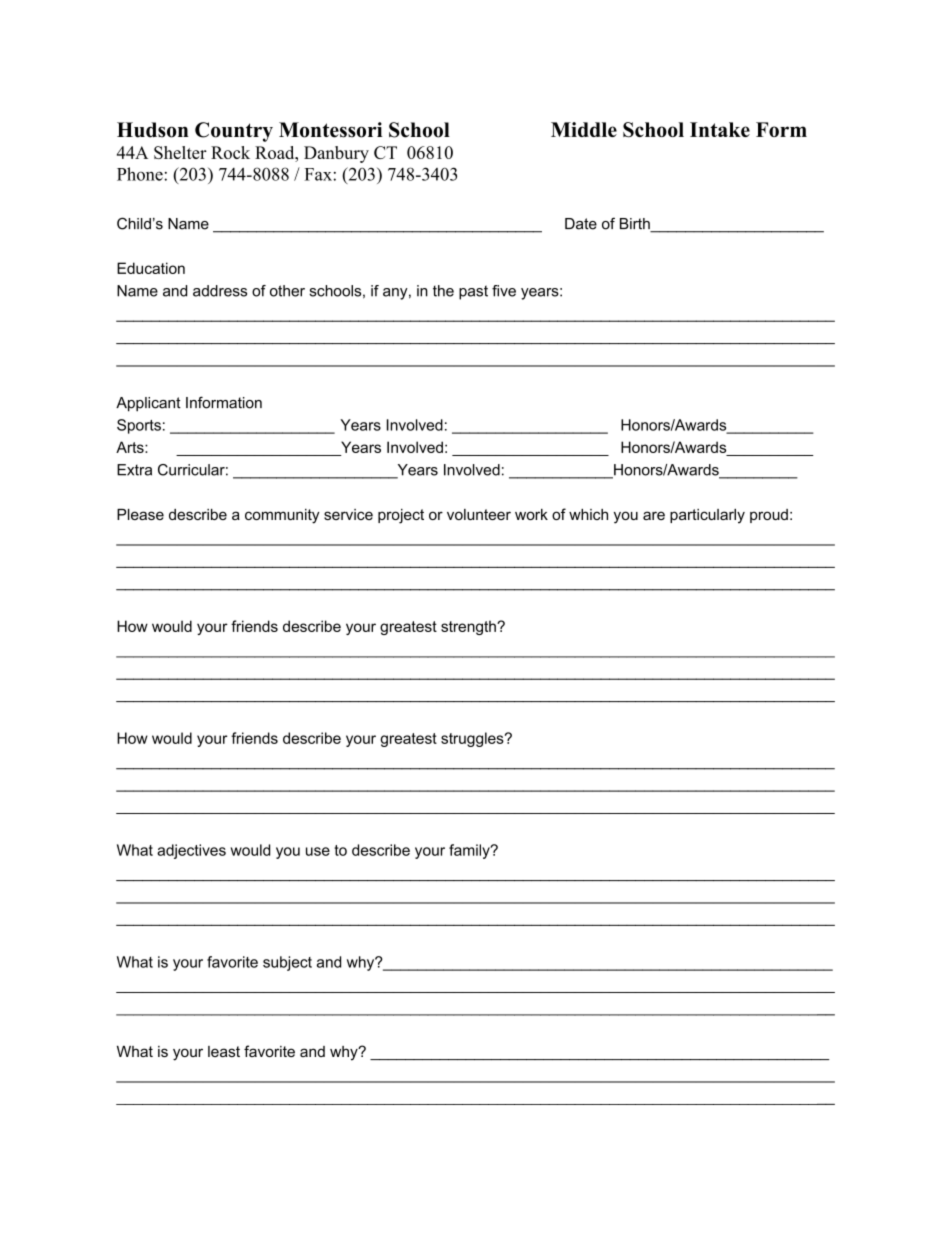 The height and width of the screenshot is (1233, 952). Describe the element at coordinates (707, 516) in the screenshot. I see `particularly` at that location.
